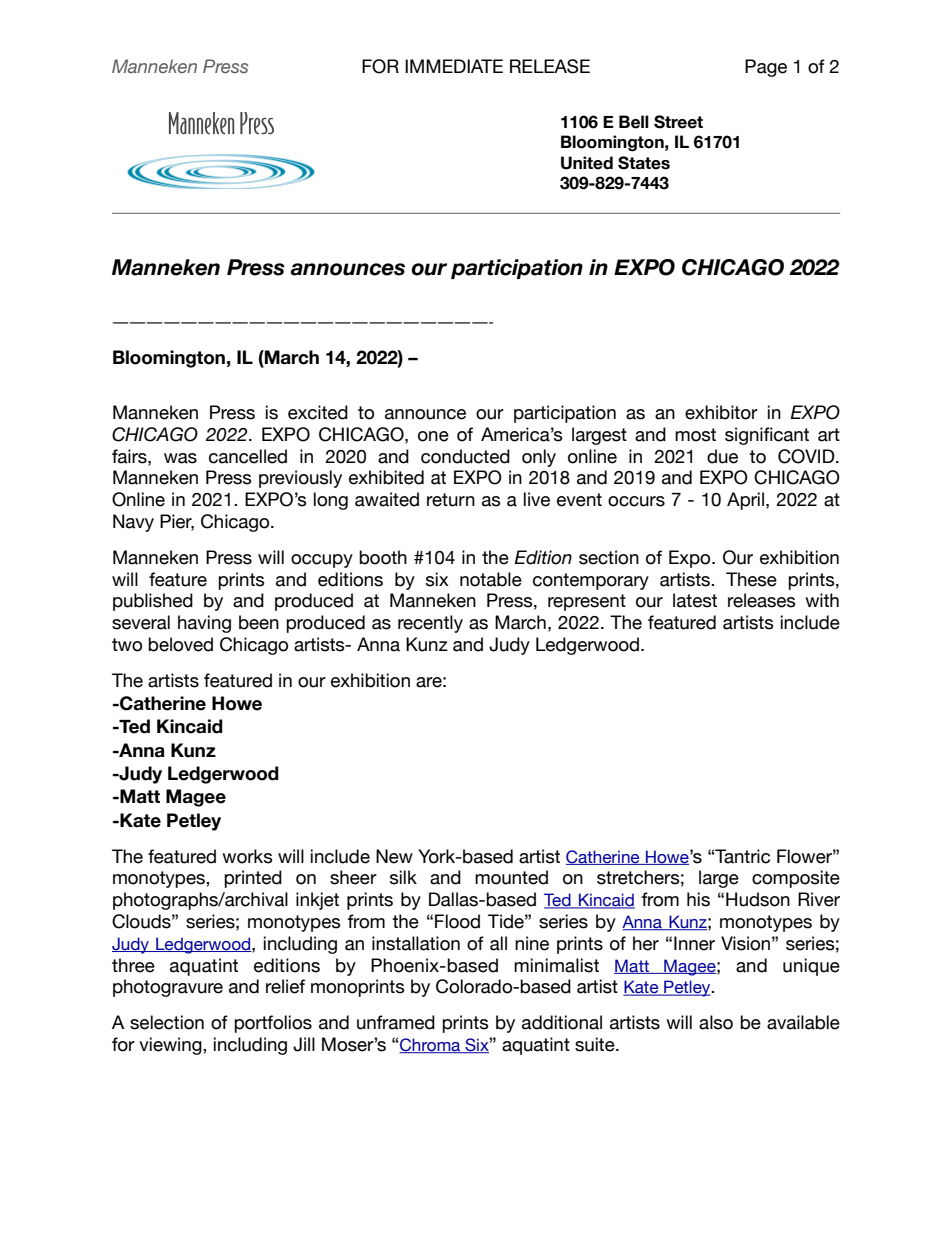 The height and width of the screenshot is (1233, 952). I want to click on These, so click(751, 579).
